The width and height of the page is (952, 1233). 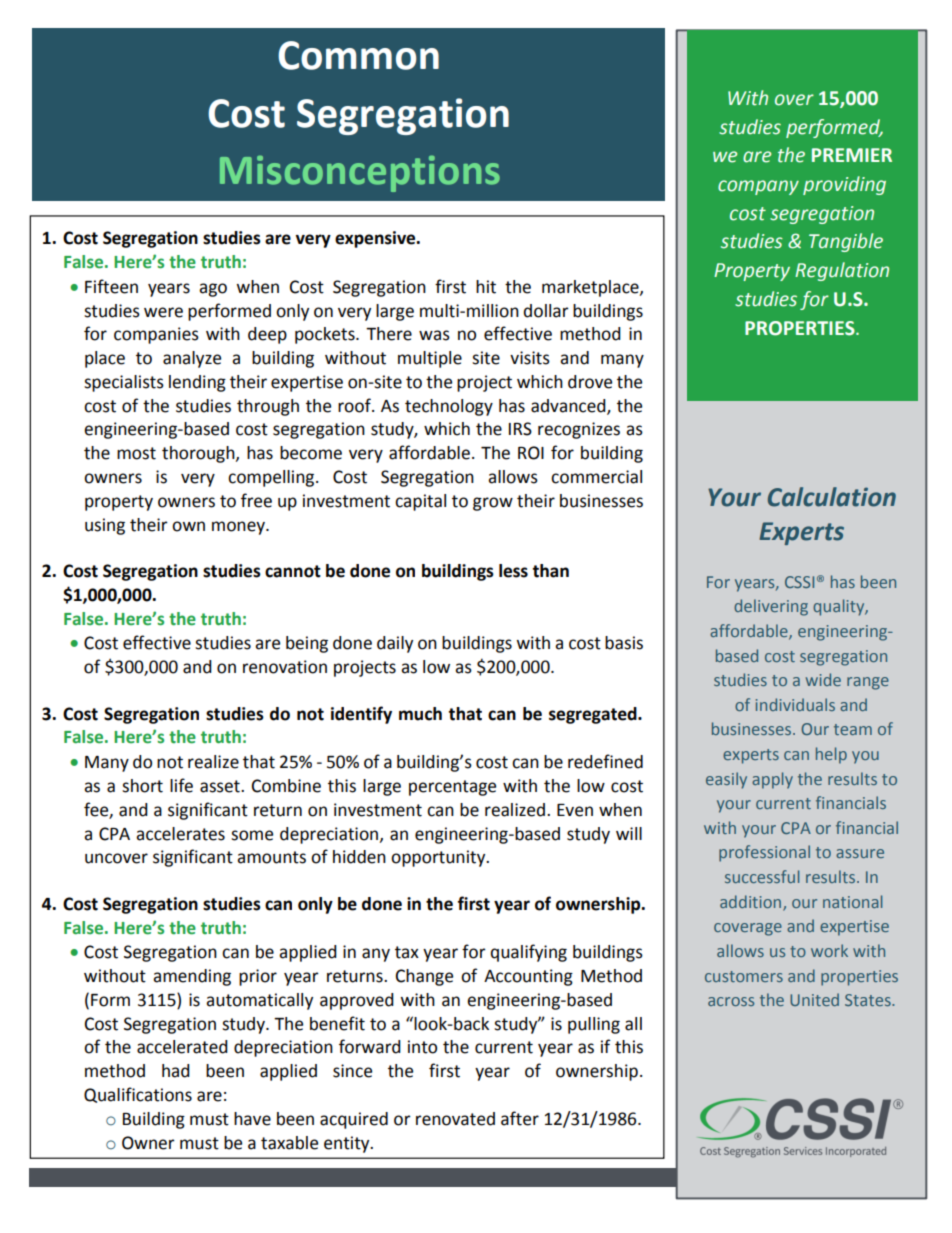 What do you see at coordinates (358, 55) in the page?
I see `Common` at bounding box center [358, 55].
